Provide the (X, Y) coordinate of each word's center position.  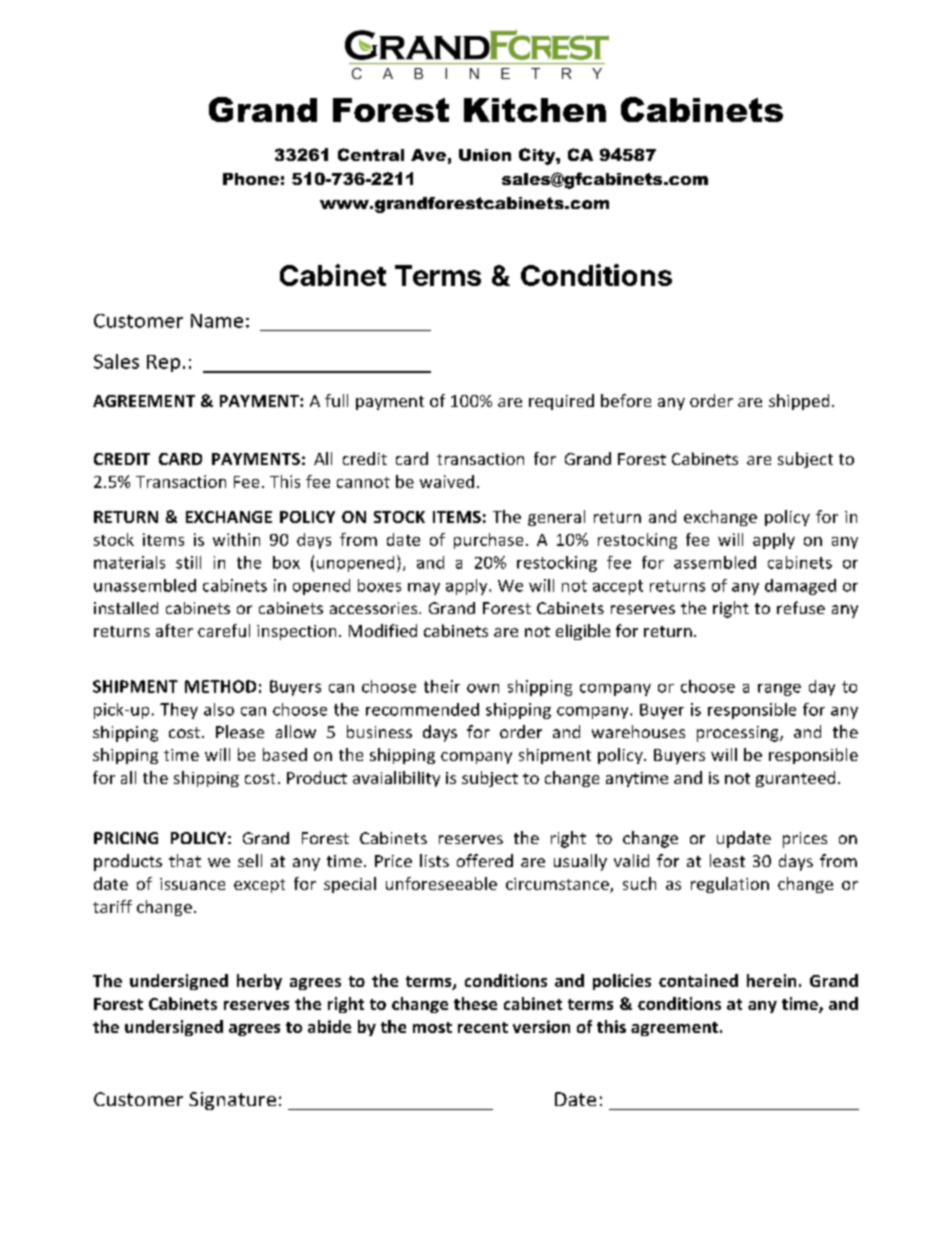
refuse (801, 607)
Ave (428, 155)
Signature (232, 1101)
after (174, 630)
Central (371, 154)
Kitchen (535, 110)
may (424, 589)
